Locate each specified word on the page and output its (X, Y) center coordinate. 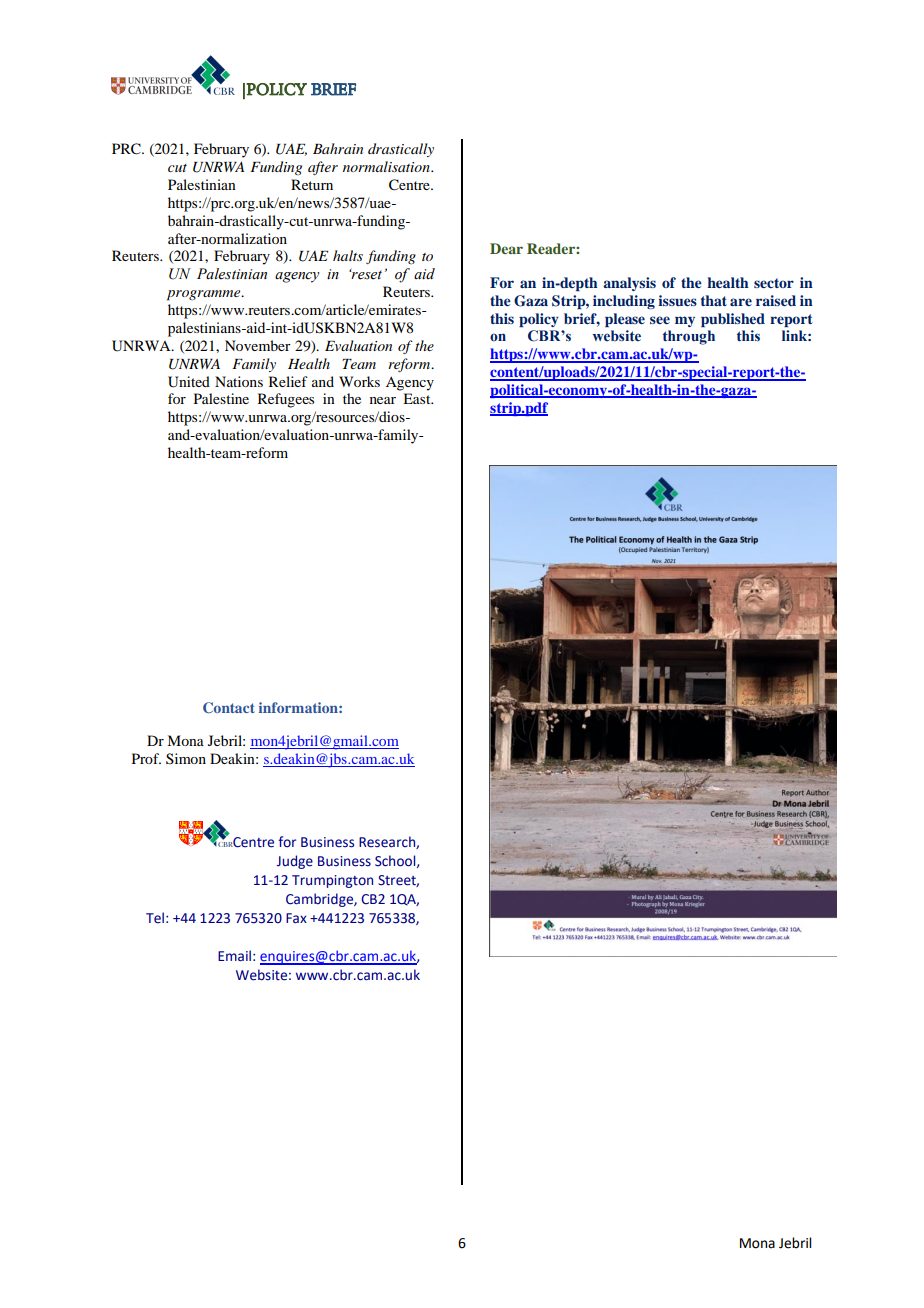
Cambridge (320, 900)
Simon (186, 758)
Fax (296, 918)
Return (312, 184)
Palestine (221, 398)
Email (234, 956)
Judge (295, 862)
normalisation (387, 166)
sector (774, 283)
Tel (155, 918)
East (418, 398)
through (689, 337)
